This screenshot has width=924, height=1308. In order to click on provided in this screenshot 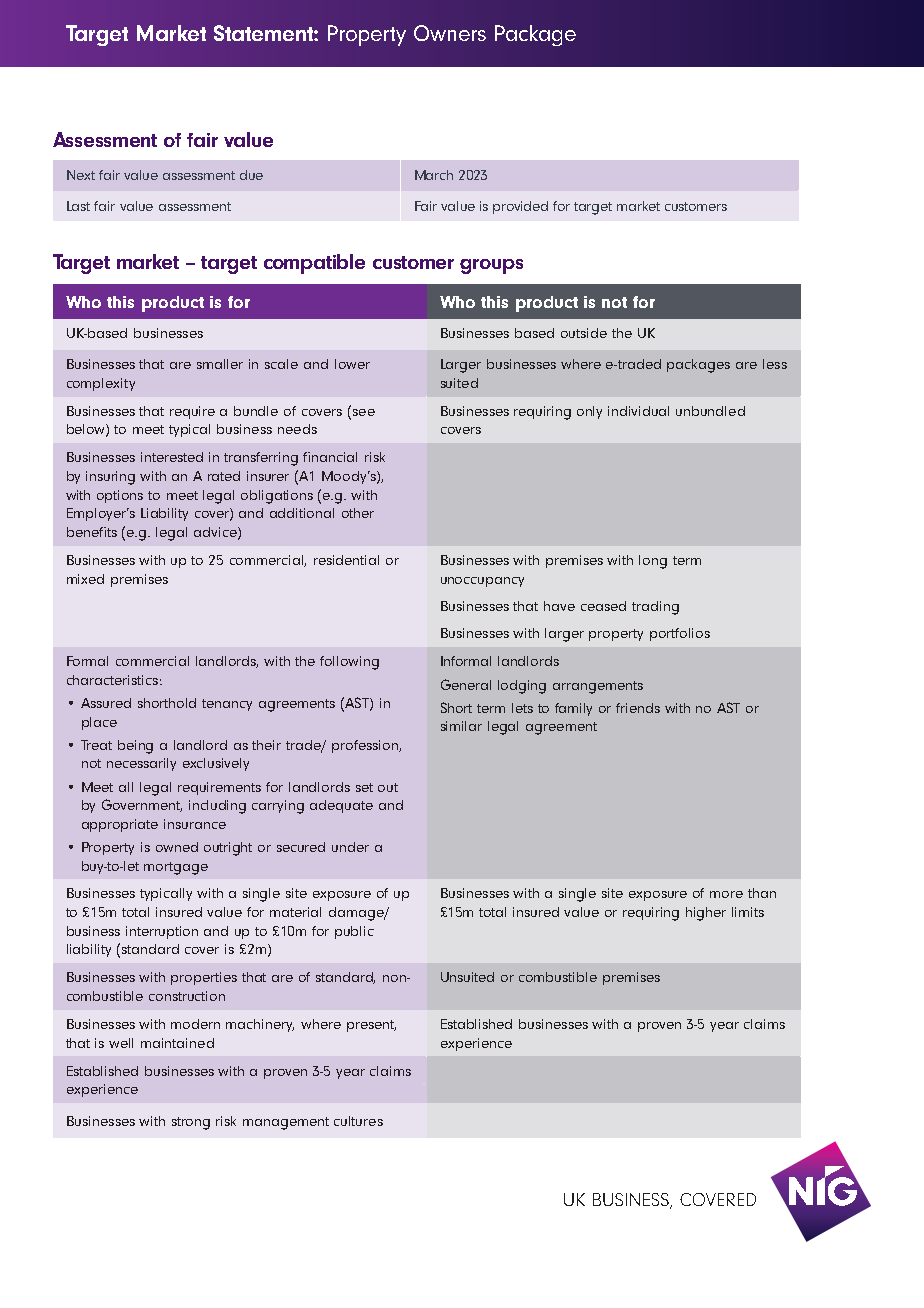, I will do `click(520, 207)`.
